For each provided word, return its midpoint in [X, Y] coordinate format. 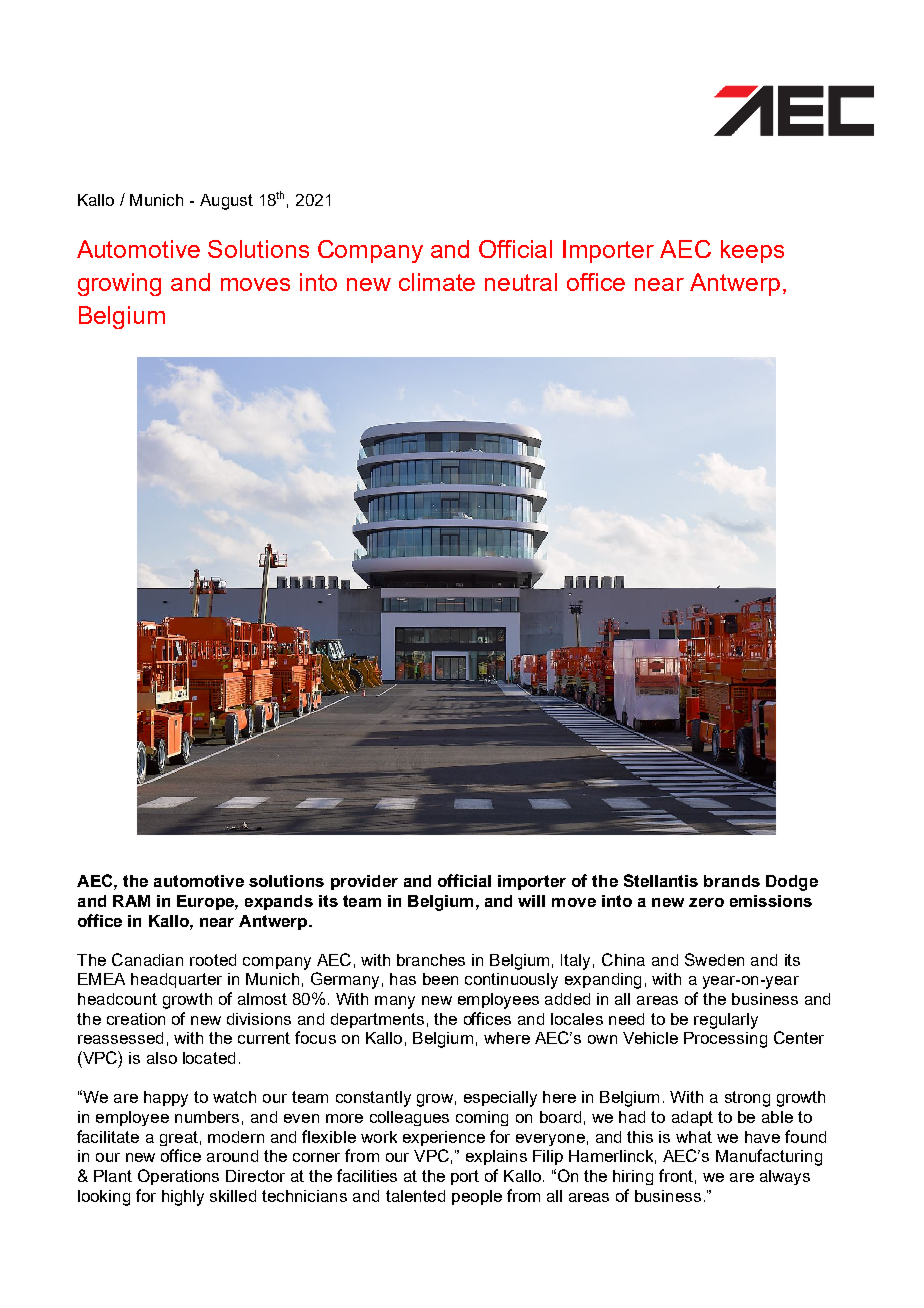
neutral [521, 282]
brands [732, 881]
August [226, 202]
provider [364, 882]
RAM [131, 901]
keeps [752, 251]
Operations [178, 1177]
